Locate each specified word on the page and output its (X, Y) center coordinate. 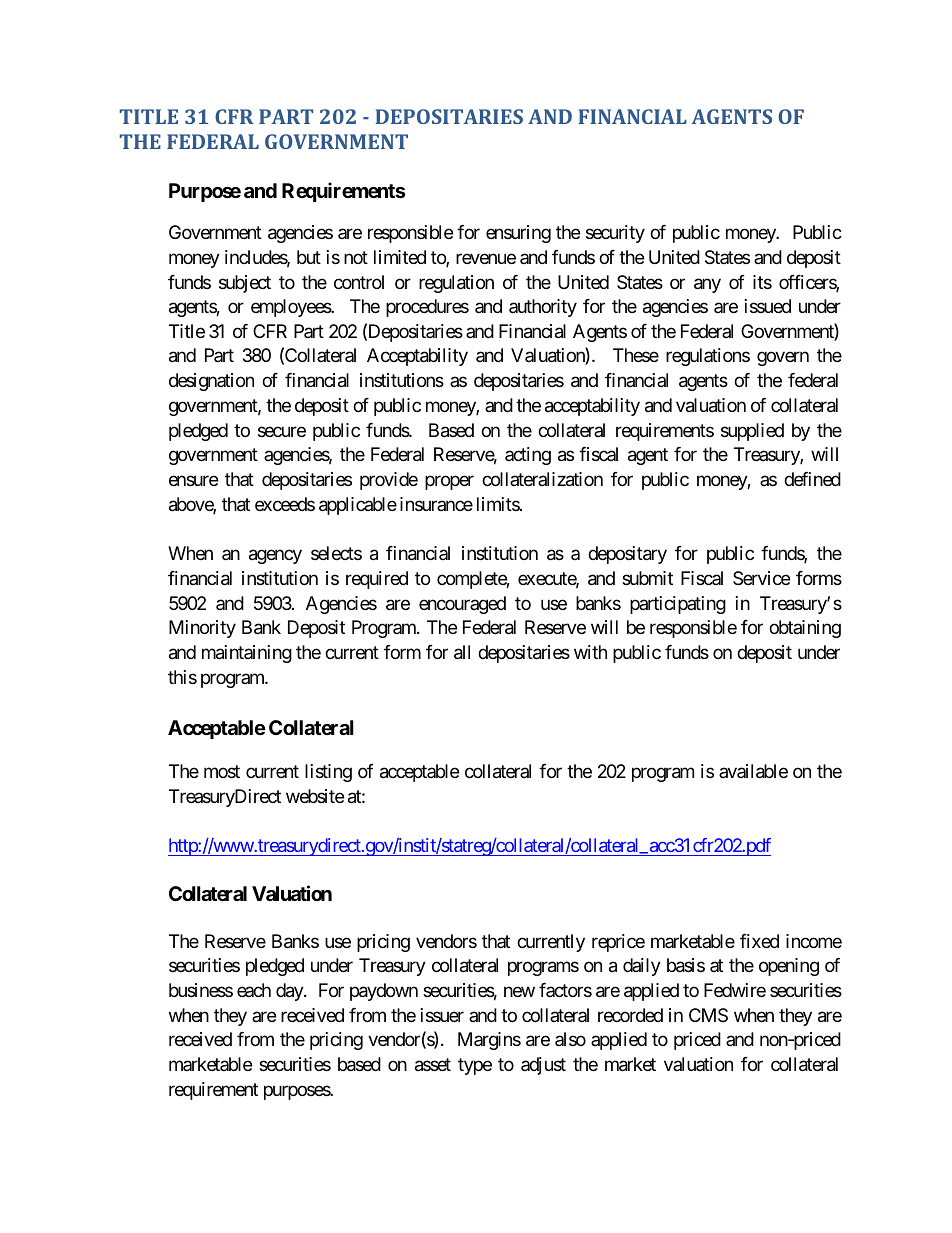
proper (449, 483)
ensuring (518, 234)
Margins (489, 1041)
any (707, 285)
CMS (708, 1015)
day (290, 992)
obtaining (805, 629)
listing (328, 773)
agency (275, 557)
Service (761, 578)
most (222, 771)
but (309, 257)
